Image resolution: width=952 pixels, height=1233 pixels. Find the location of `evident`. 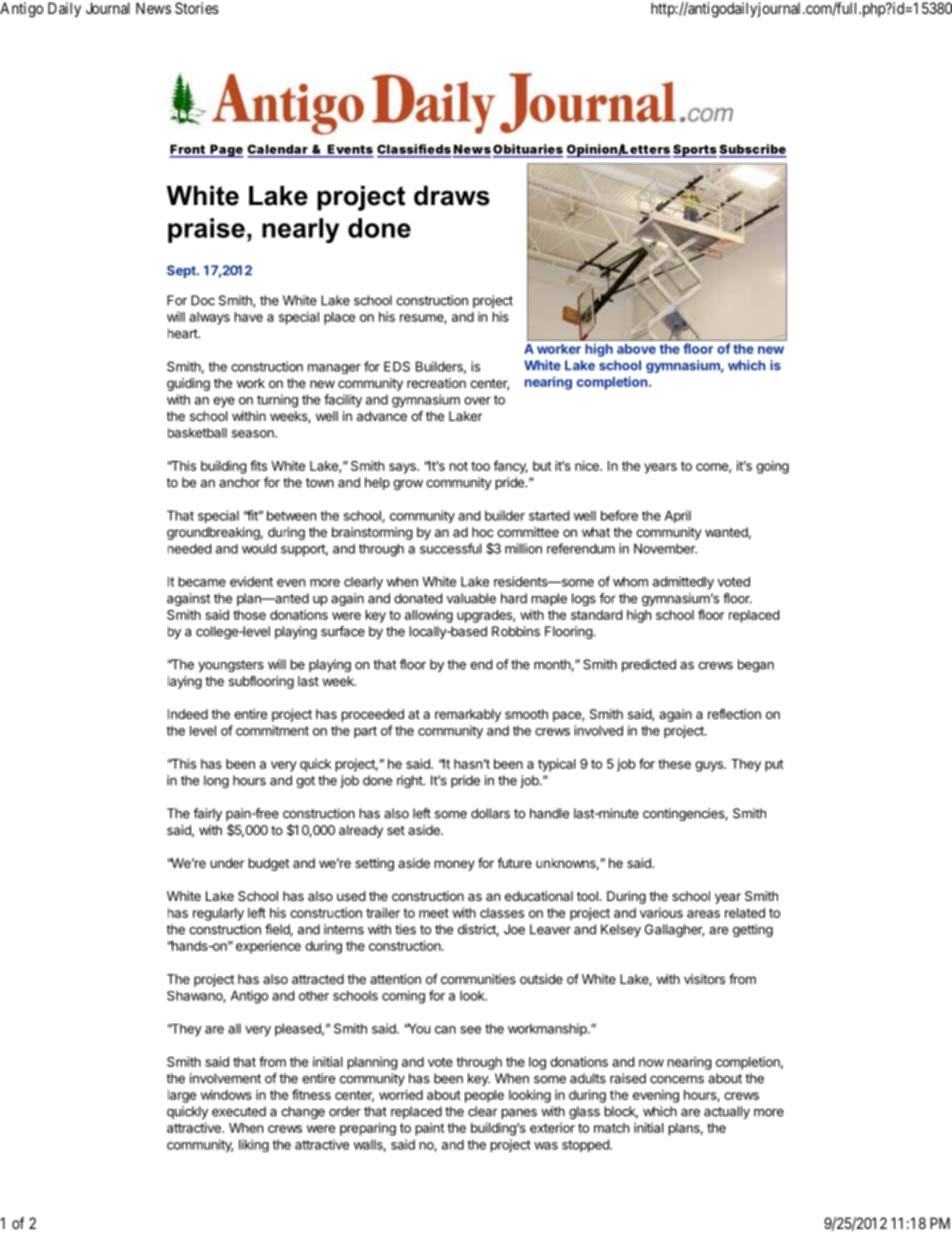

evident is located at coordinates (251, 581).
